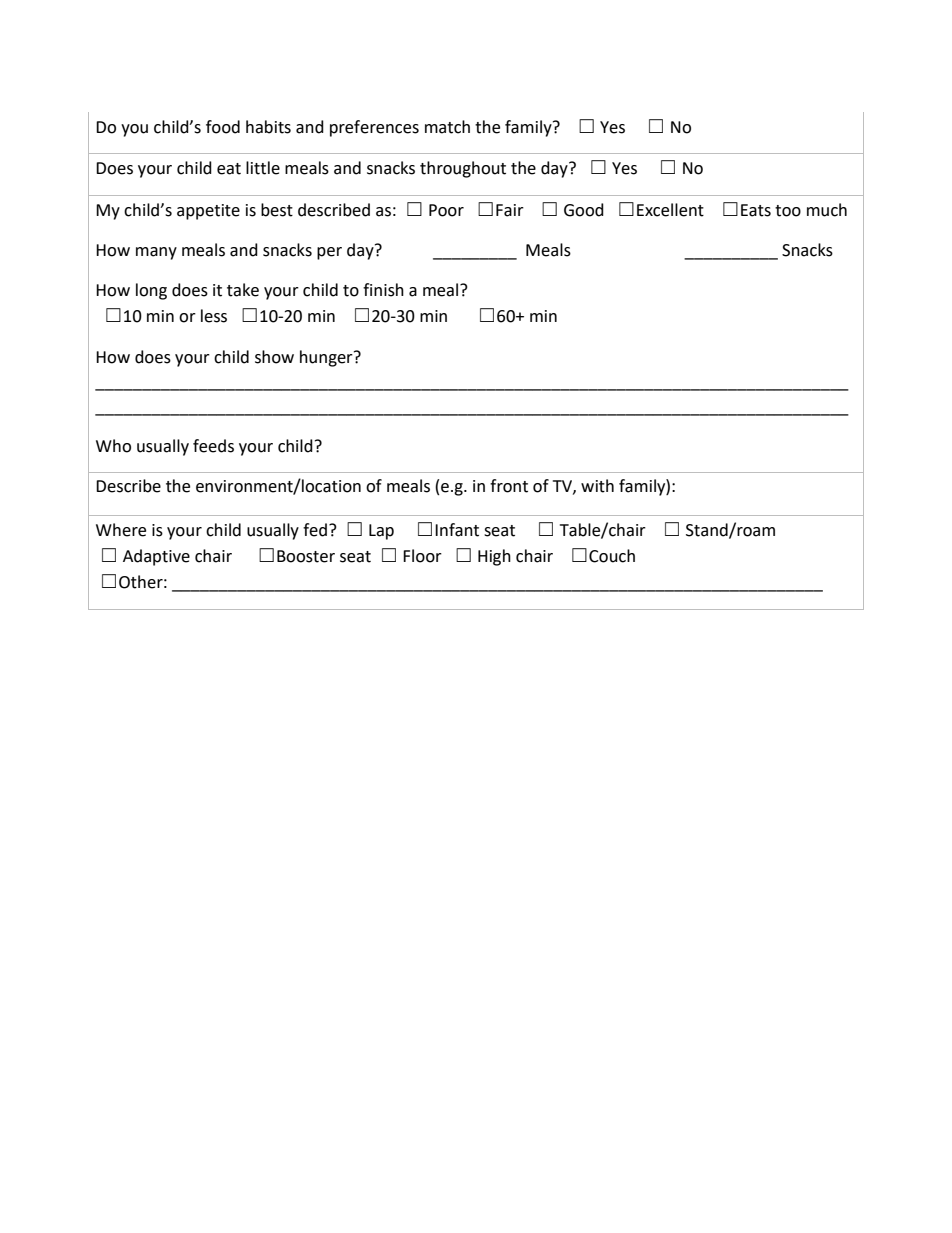  Describe the element at coordinates (494, 557) in the page. I see `High` at that location.
